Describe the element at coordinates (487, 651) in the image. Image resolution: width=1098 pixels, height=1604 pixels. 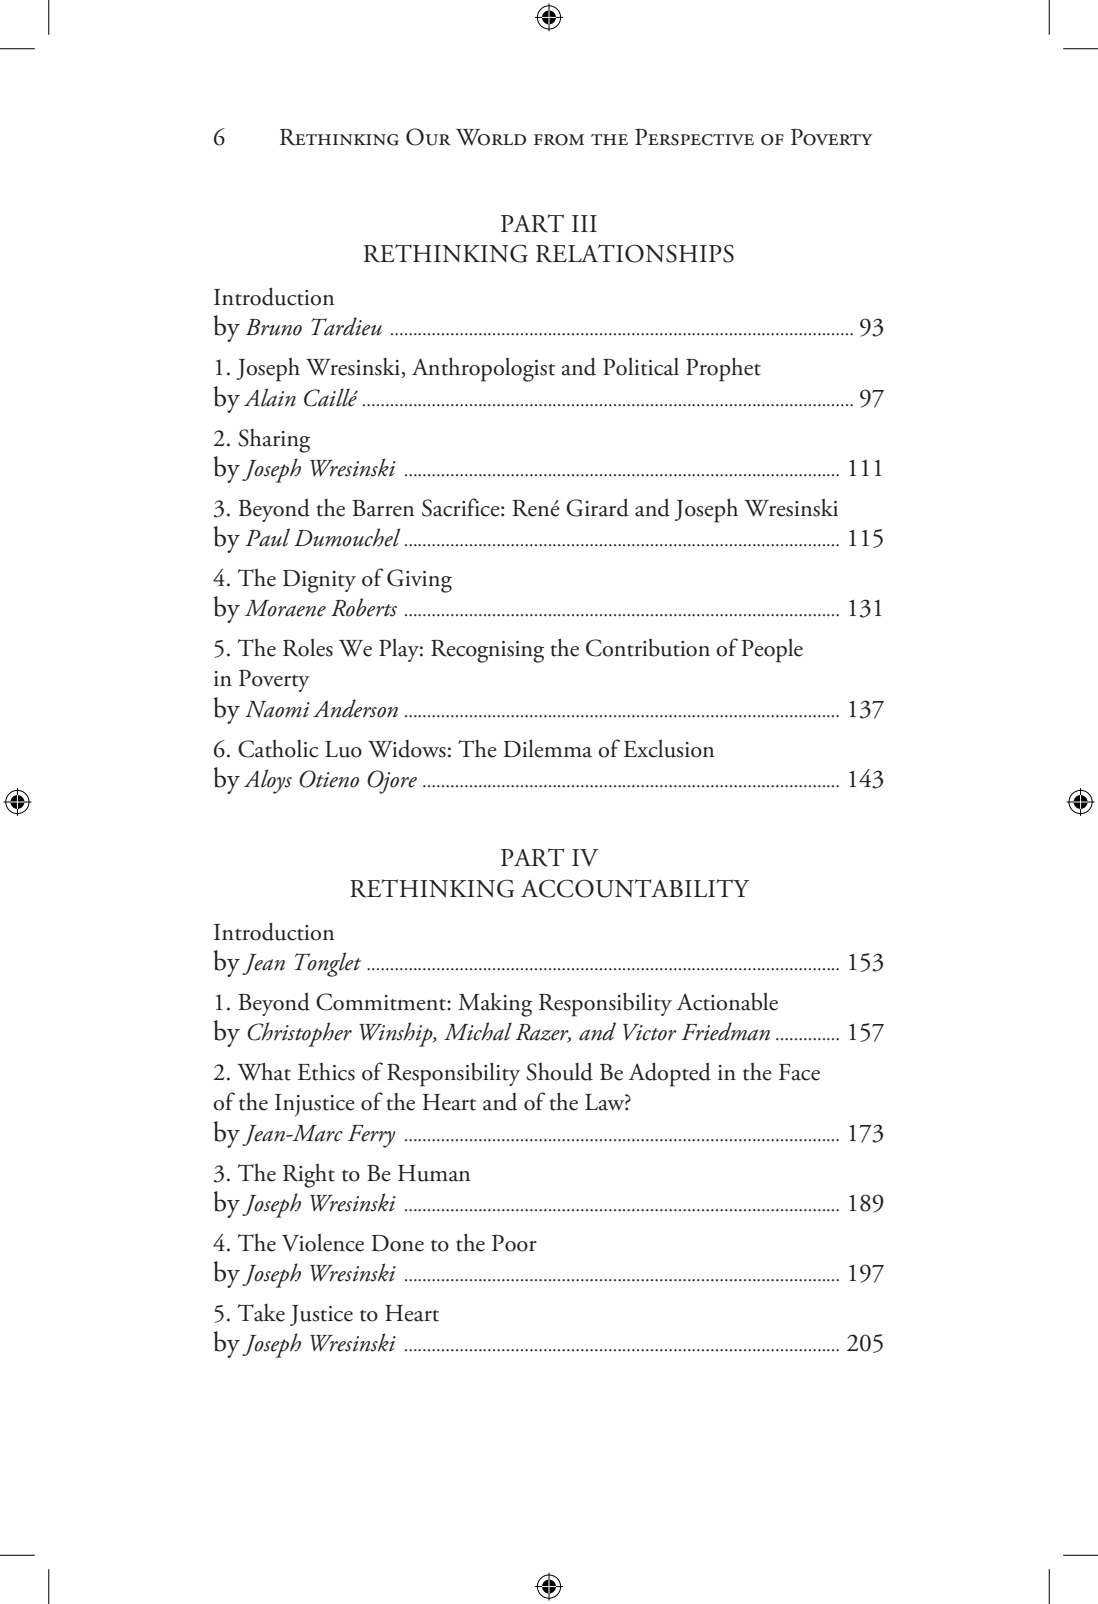
I see `Recognising` at that location.
